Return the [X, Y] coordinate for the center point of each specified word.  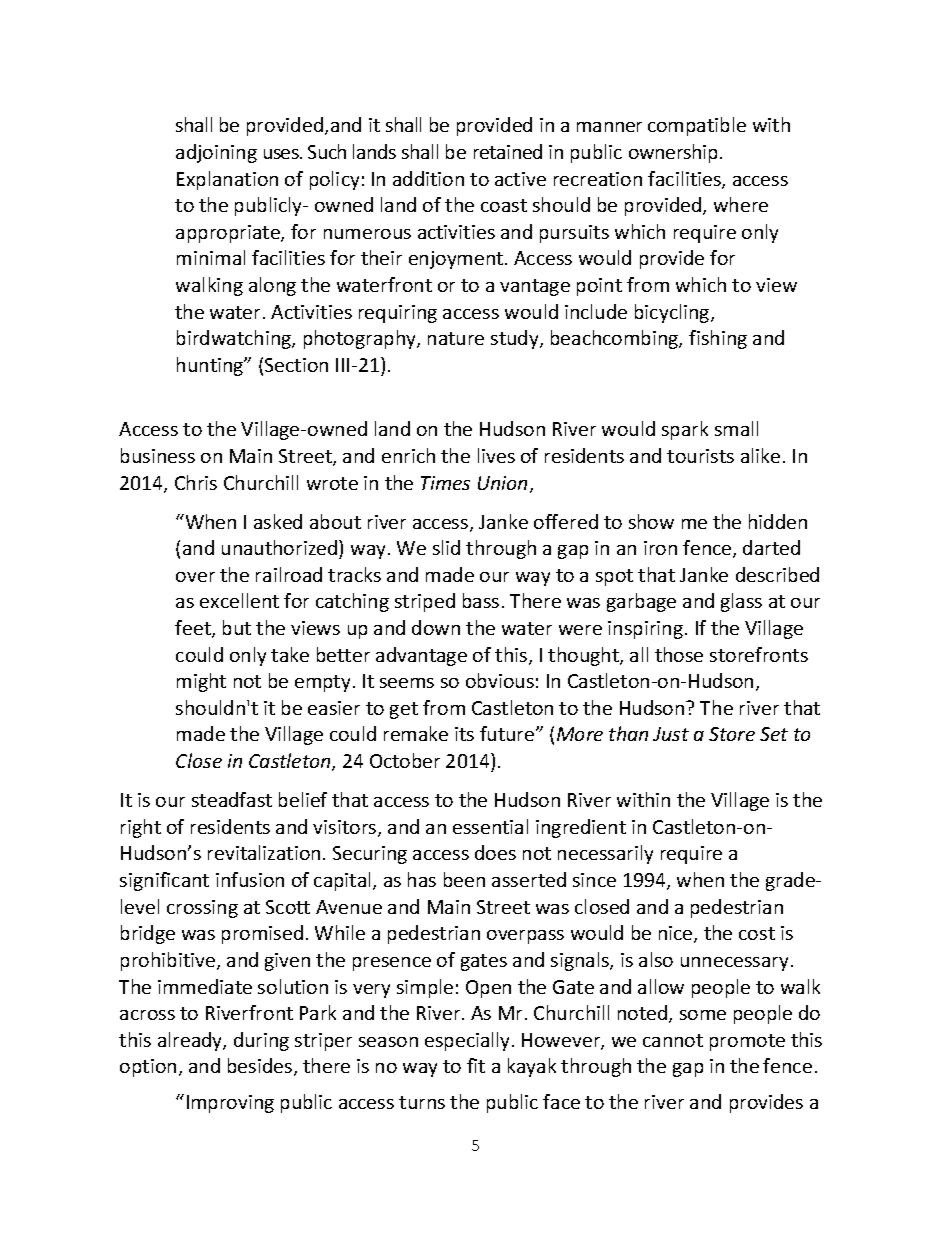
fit [476, 1065]
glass [741, 602]
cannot [673, 1040]
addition [428, 178]
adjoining [216, 153]
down [436, 627]
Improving [230, 1104]
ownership [673, 153]
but [237, 627]
